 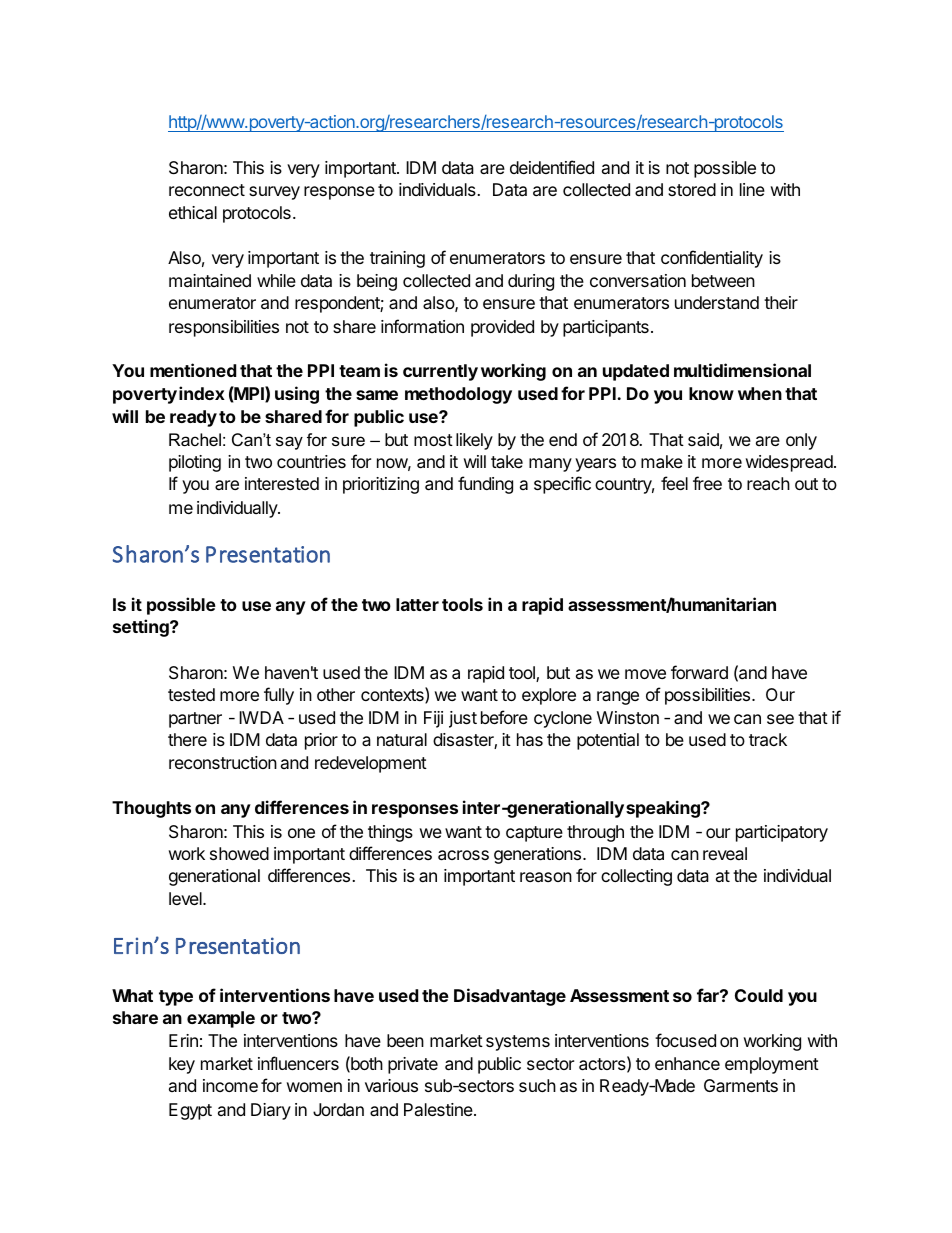 I want to click on forward, so click(x=699, y=672).
